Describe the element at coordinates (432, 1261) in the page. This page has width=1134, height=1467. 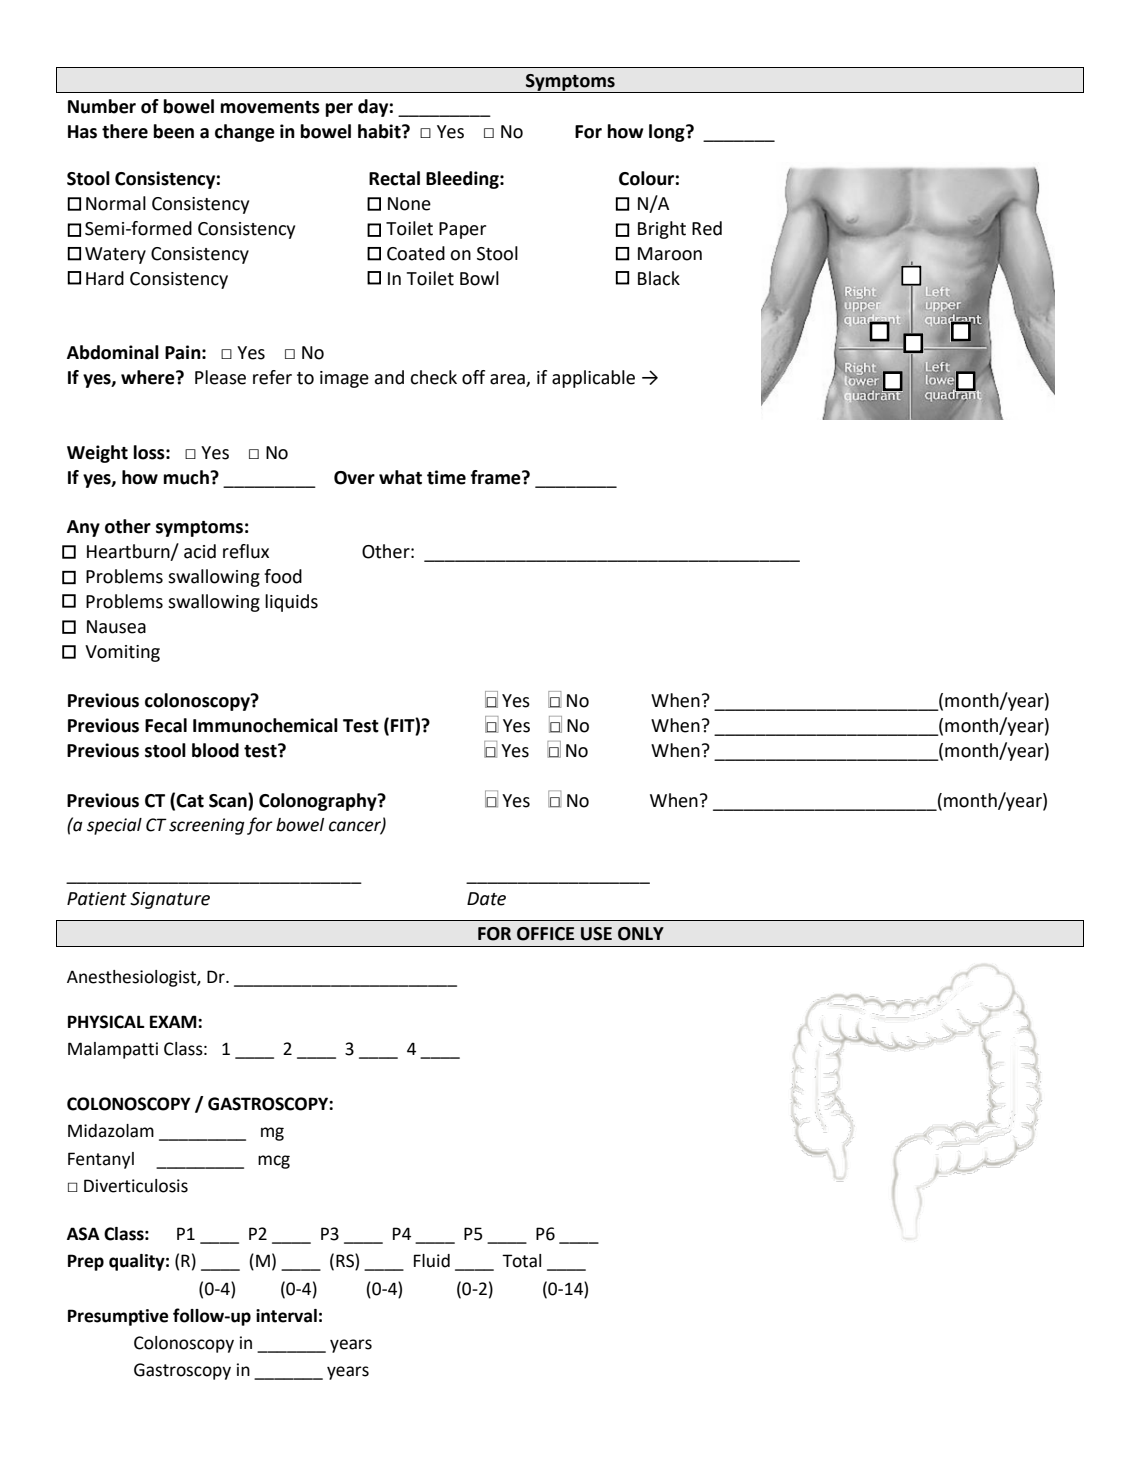
I see `Fluid` at that location.
